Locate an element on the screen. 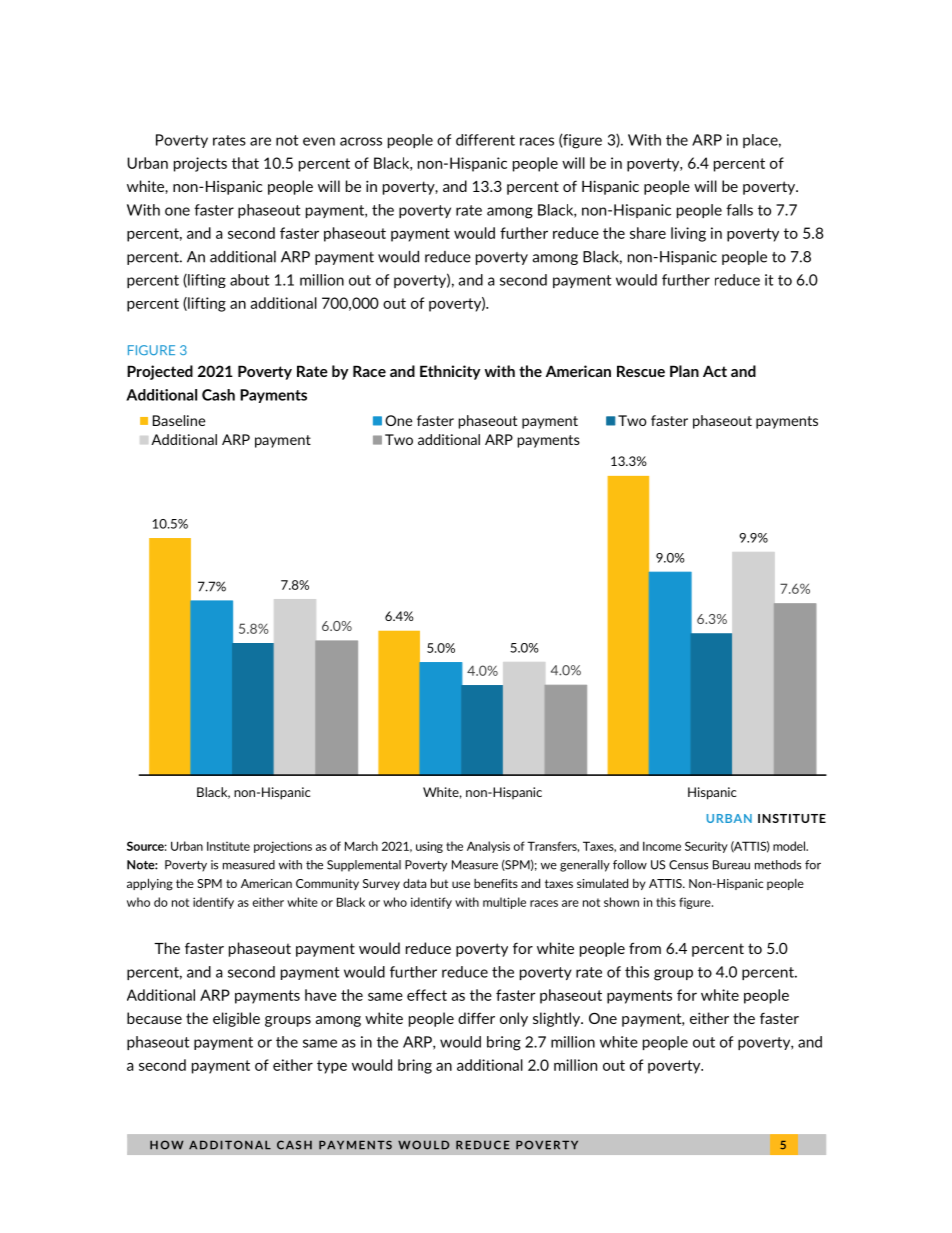 The height and width of the screenshot is (1233, 952). Act is located at coordinates (715, 371).
